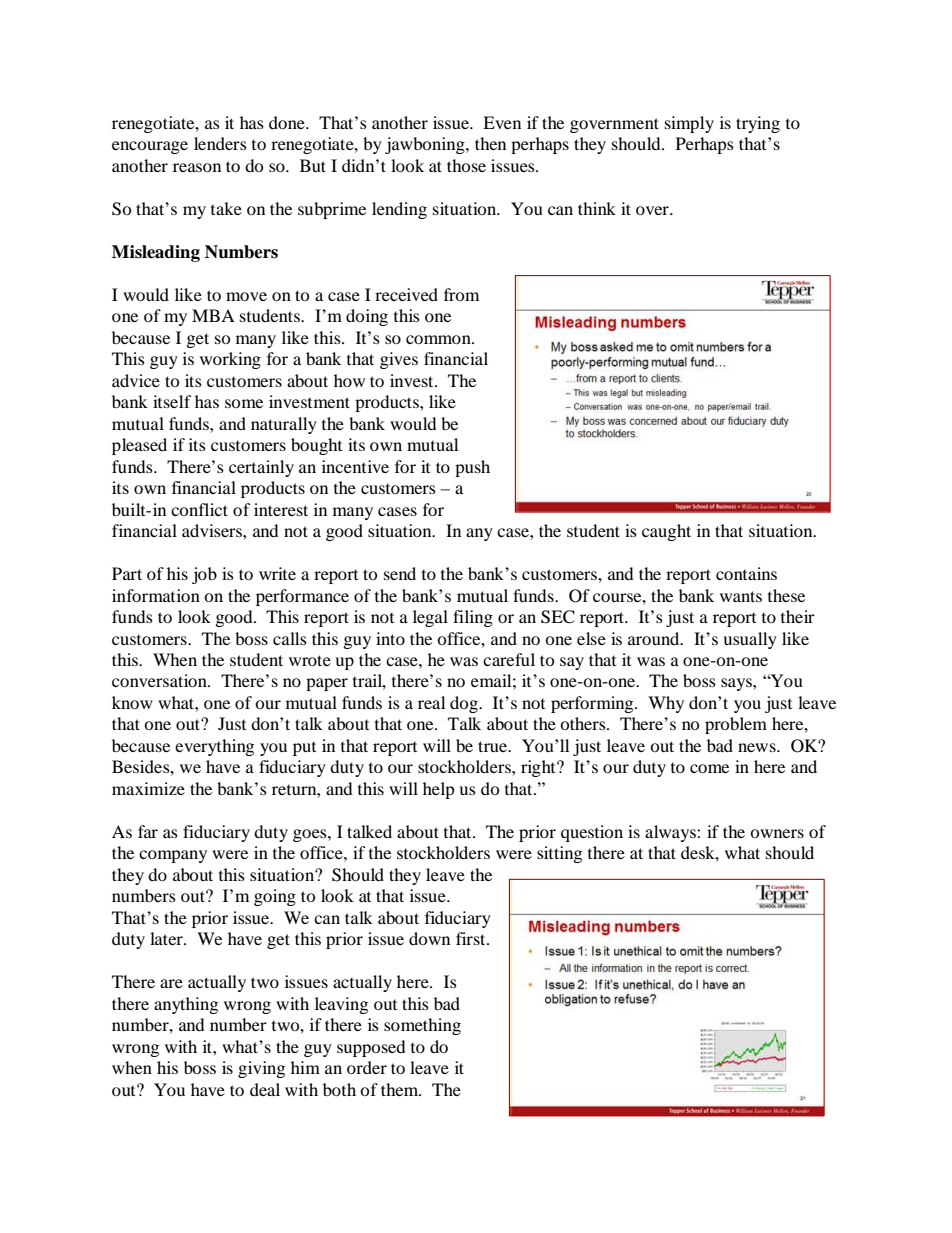  Describe the element at coordinates (213, 315) in the screenshot. I see `MBA` at that location.
